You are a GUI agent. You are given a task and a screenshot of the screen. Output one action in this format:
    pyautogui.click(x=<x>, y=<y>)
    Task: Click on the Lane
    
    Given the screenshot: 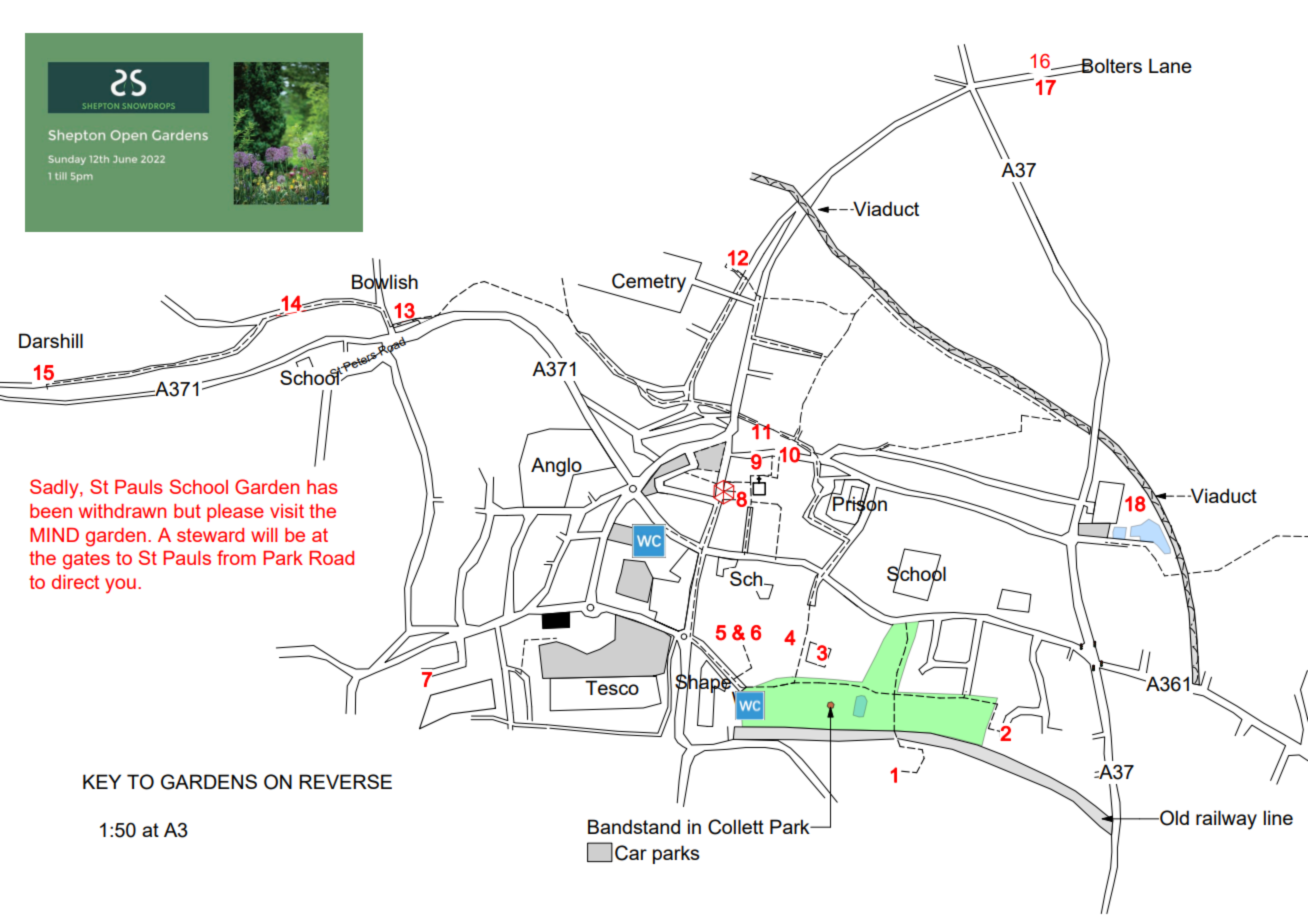 What is the action you would take?
    pyautogui.click(x=1170, y=65)
